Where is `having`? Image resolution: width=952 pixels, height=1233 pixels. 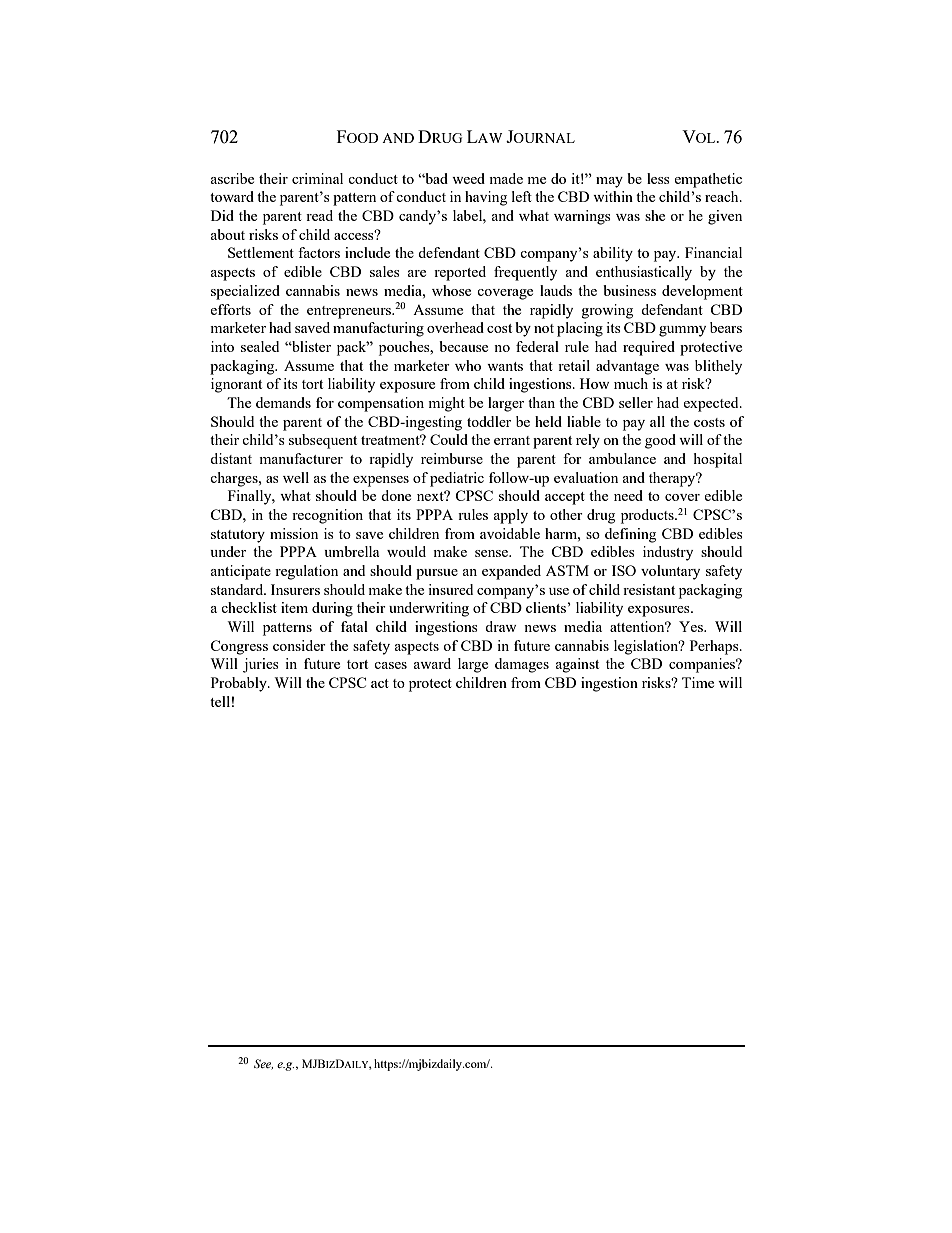
having is located at coordinates (486, 198).
